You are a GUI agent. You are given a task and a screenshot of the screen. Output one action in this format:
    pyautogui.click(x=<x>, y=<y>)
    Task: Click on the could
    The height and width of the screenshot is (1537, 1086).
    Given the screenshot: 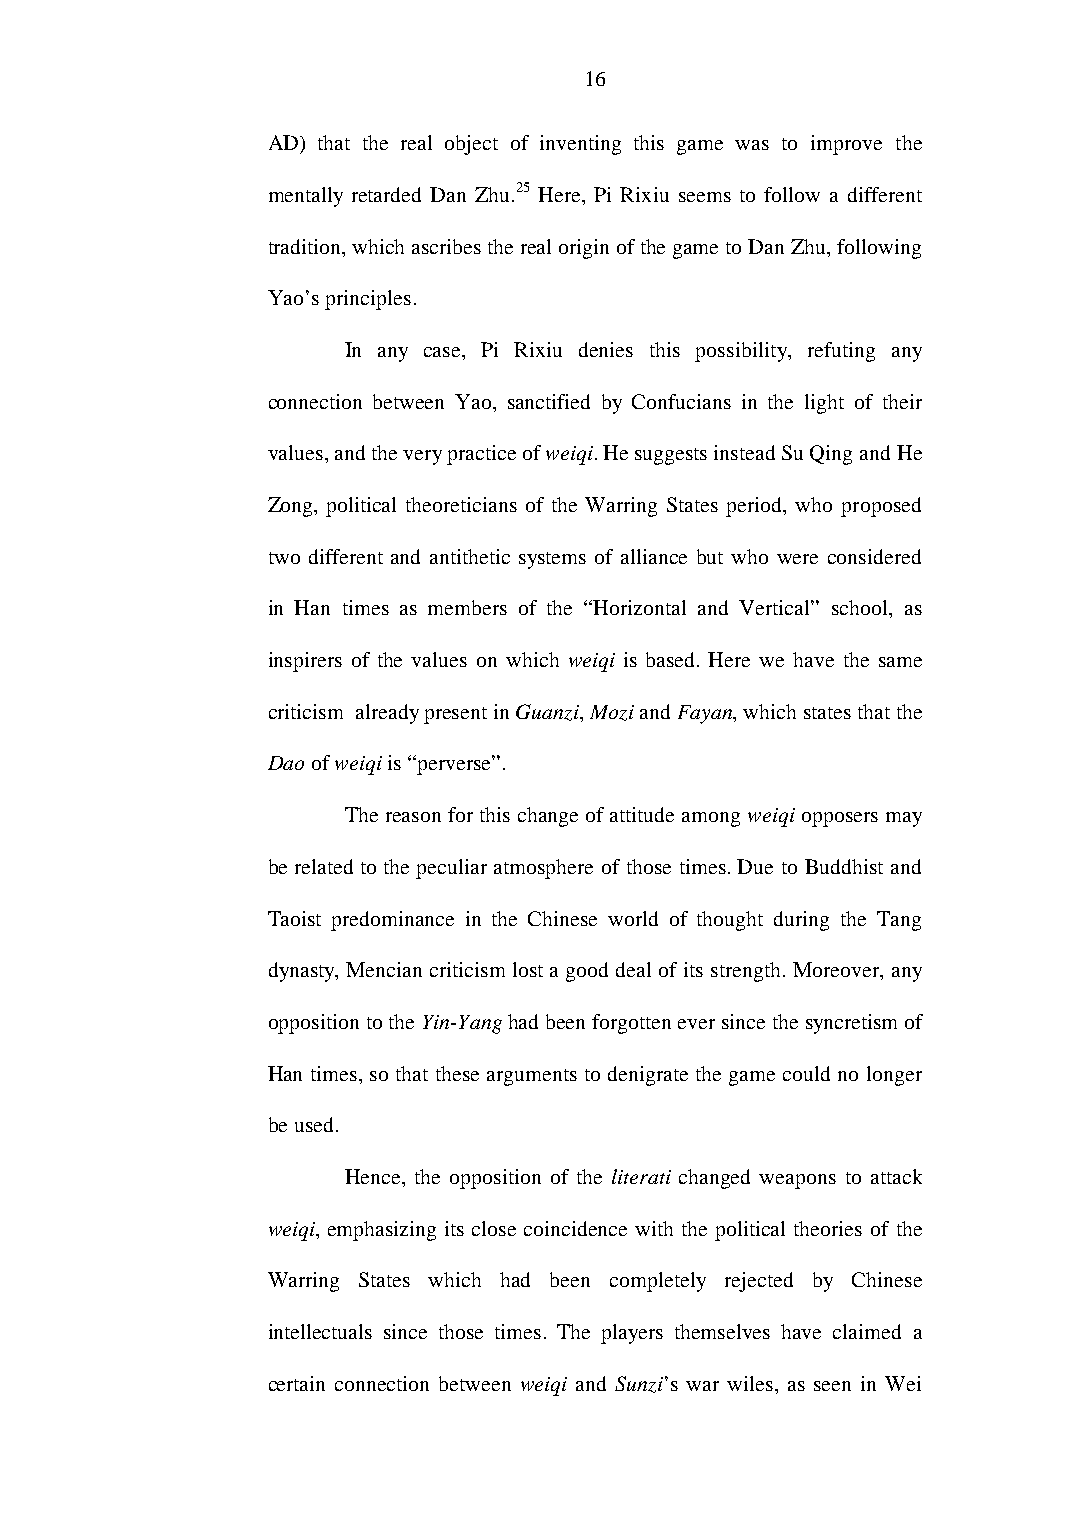 What is the action you would take?
    pyautogui.click(x=806, y=1073)
